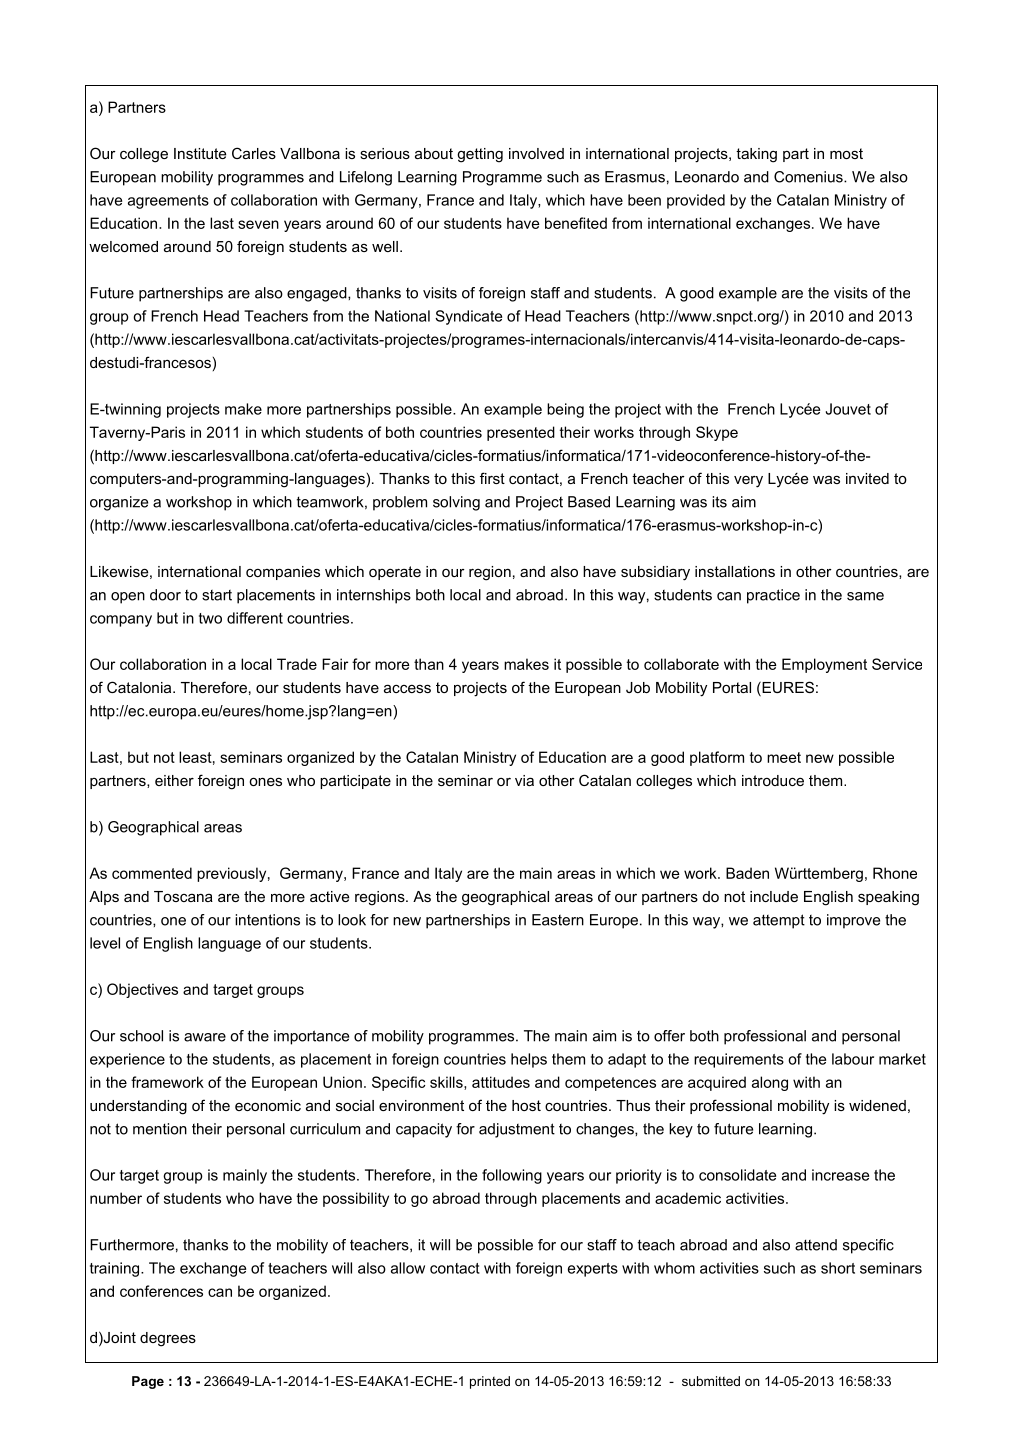 This page has width=1023, height=1448. I want to click on start, so click(217, 595).
